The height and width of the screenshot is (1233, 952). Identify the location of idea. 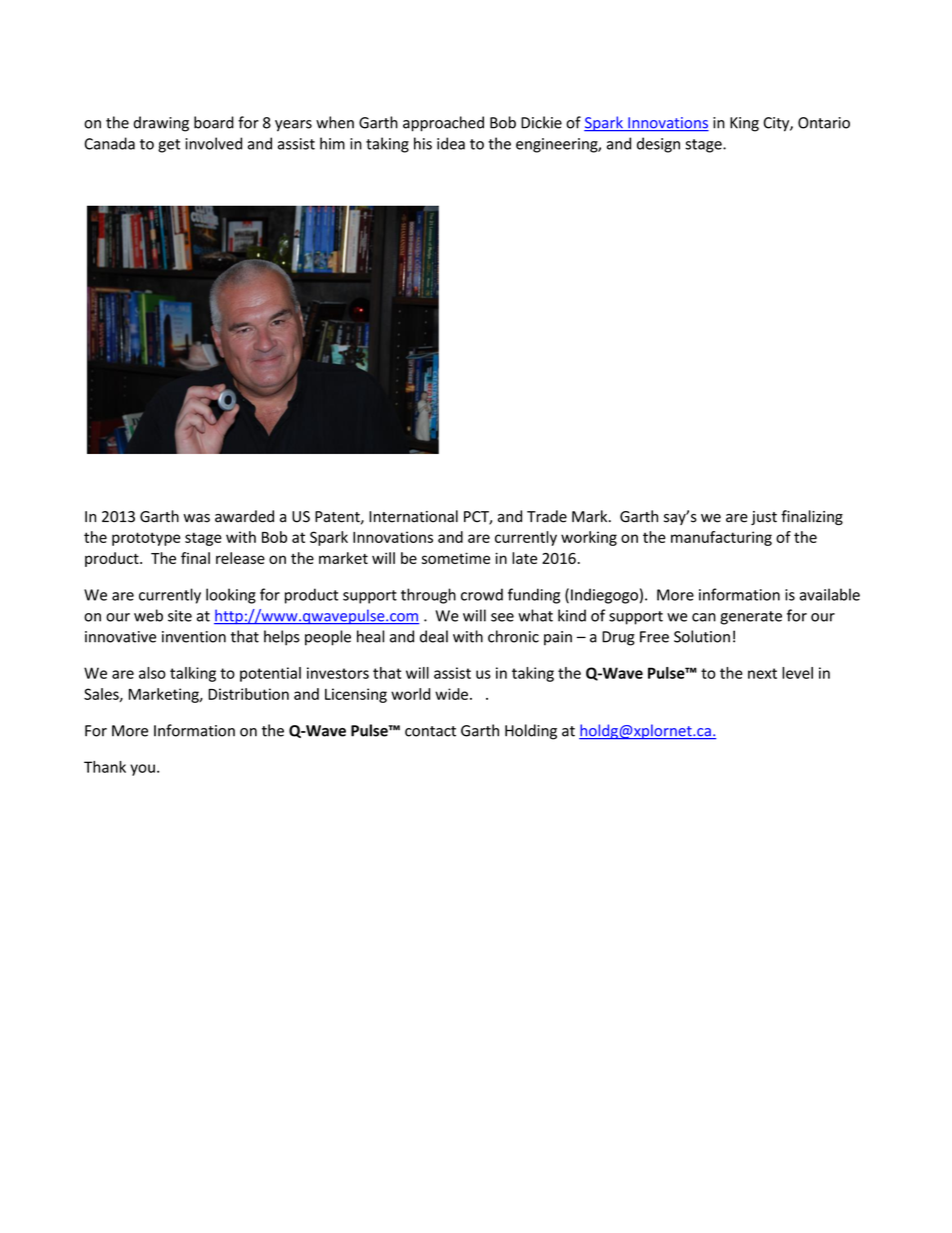
(451, 143).
